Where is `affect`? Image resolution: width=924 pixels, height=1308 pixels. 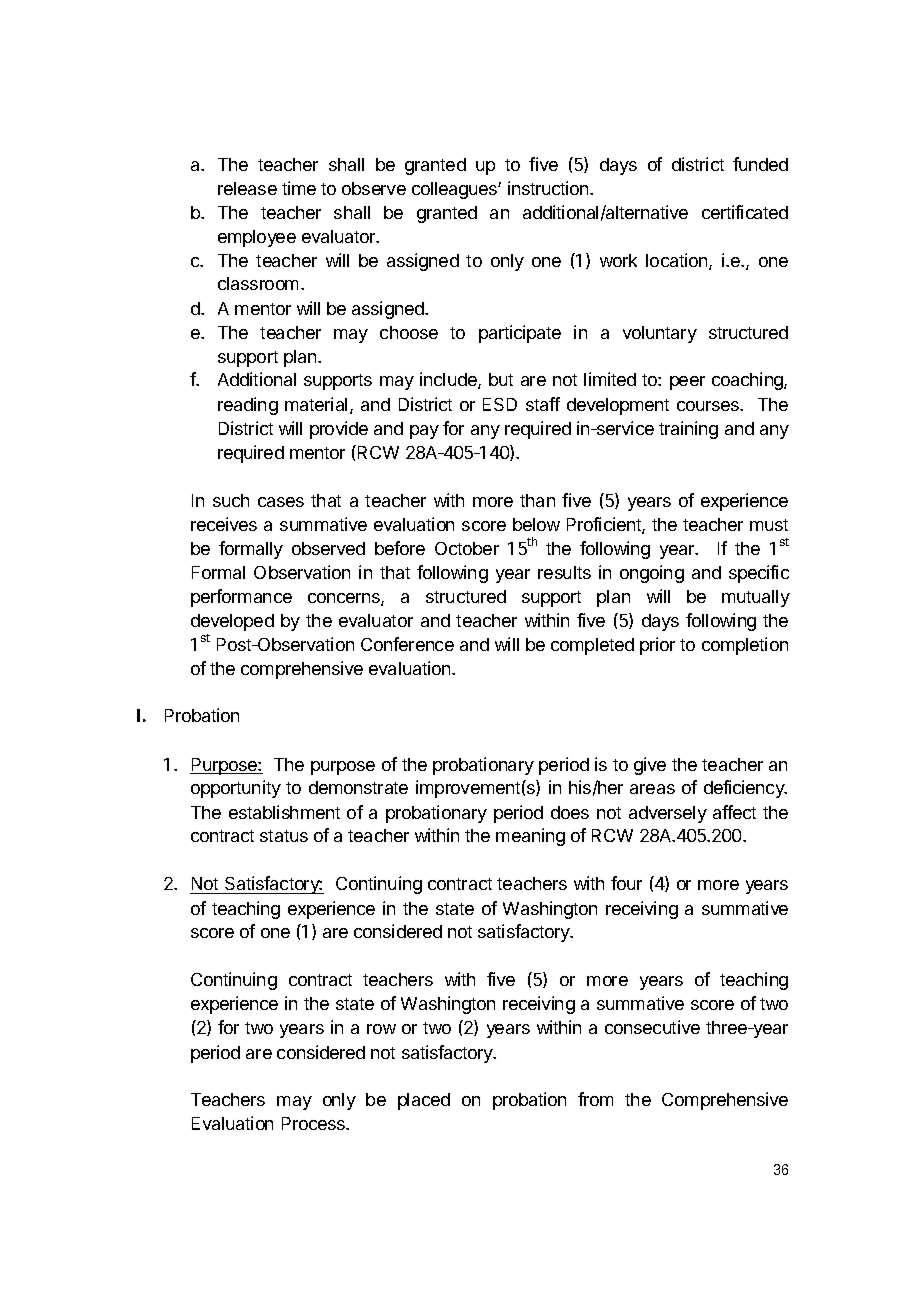 affect is located at coordinates (734, 812).
